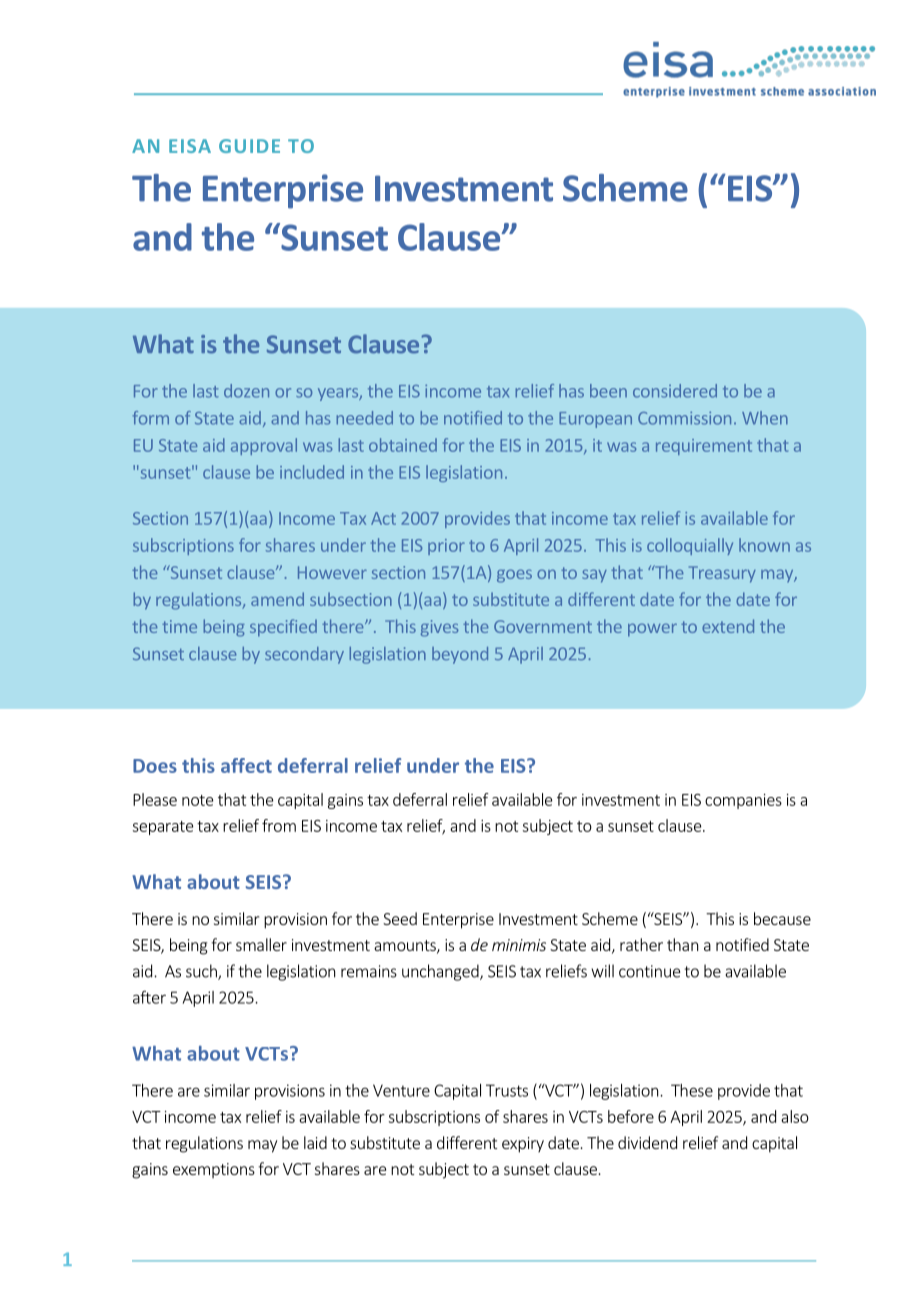 The width and height of the document is (924, 1308). Describe the element at coordinates (249, 146) in the document. I see `GUIDE` at that location.
